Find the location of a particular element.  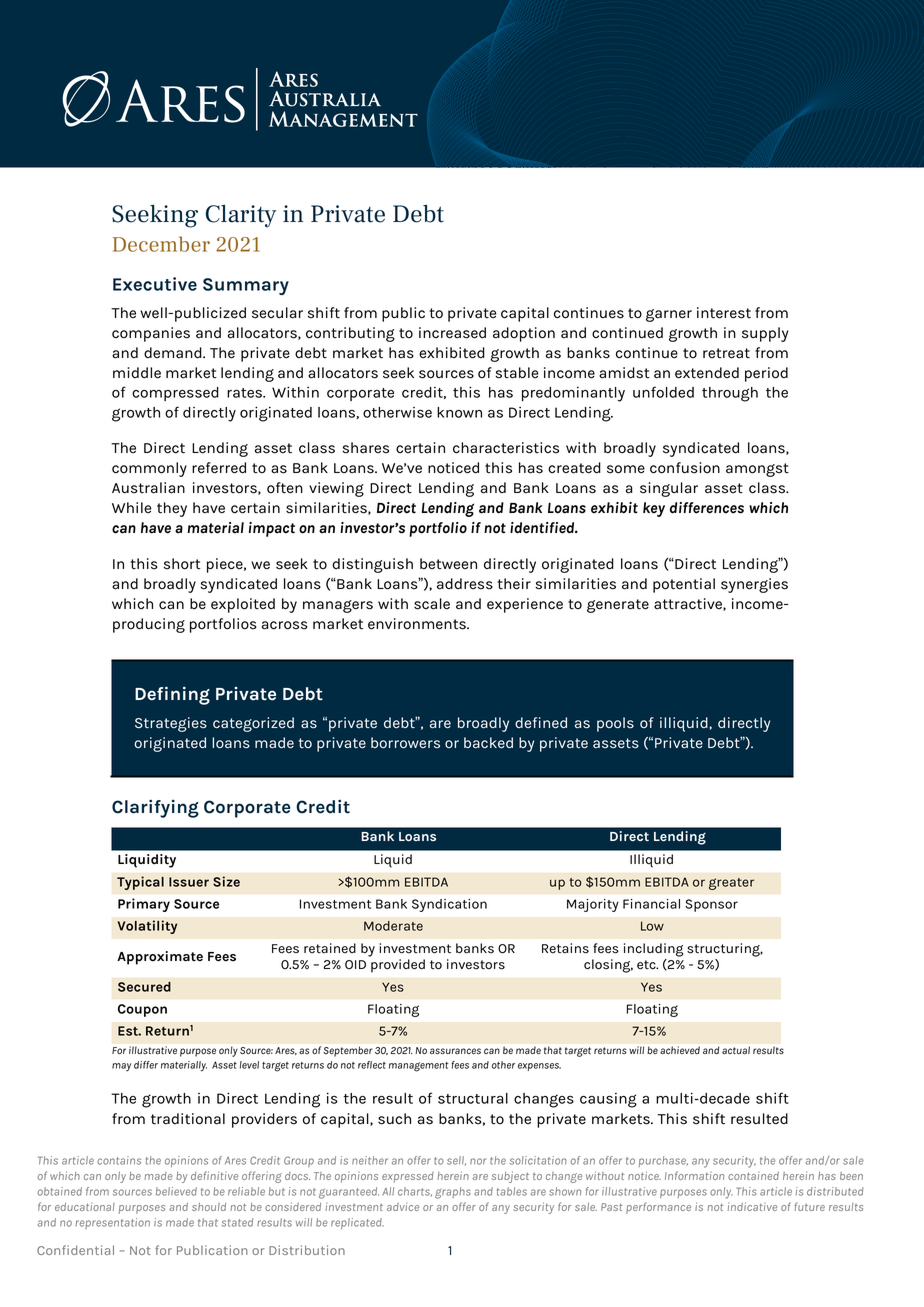

interest is located at coordinates (724, 313).
